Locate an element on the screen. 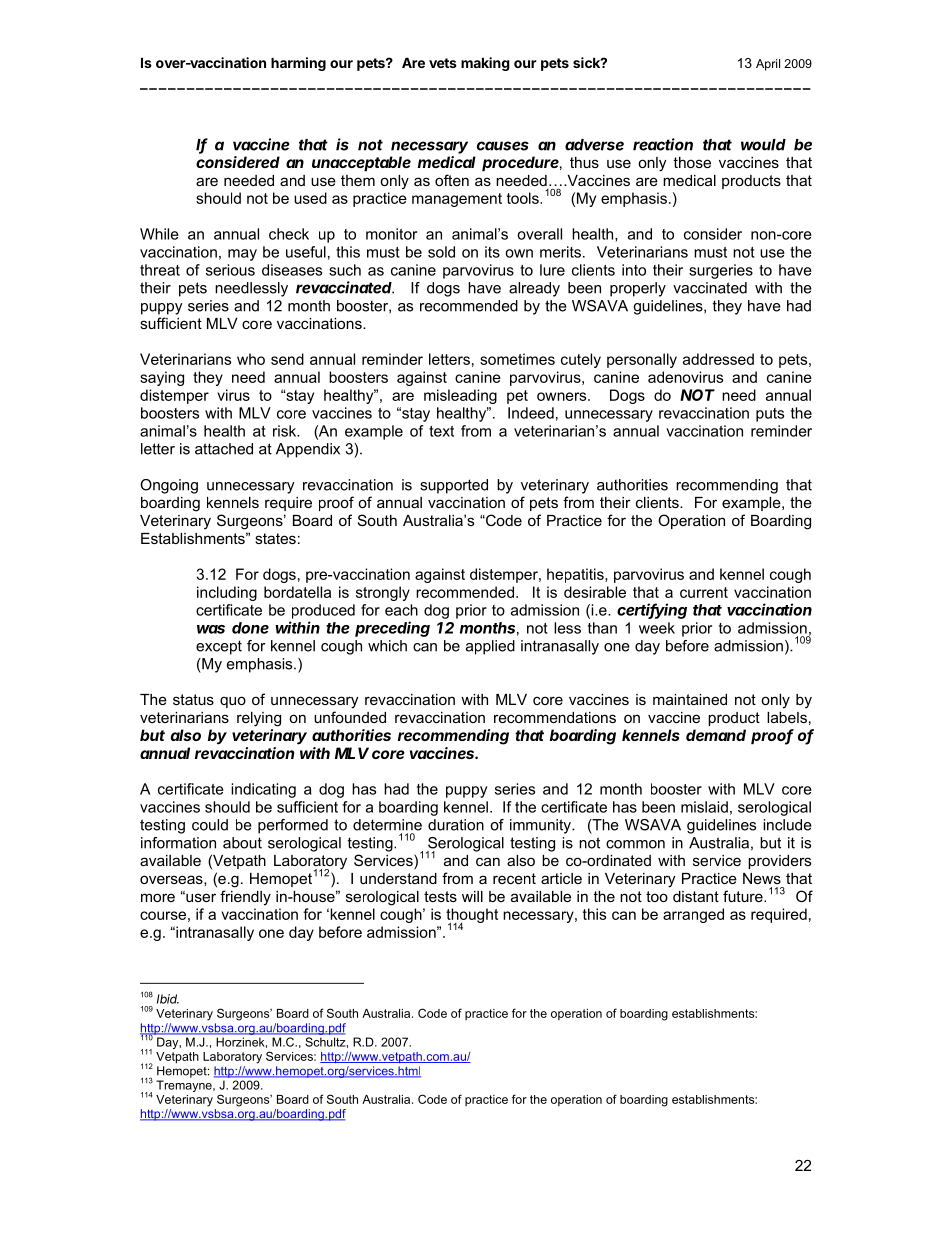  relying is located at coordinates (259, 719).
